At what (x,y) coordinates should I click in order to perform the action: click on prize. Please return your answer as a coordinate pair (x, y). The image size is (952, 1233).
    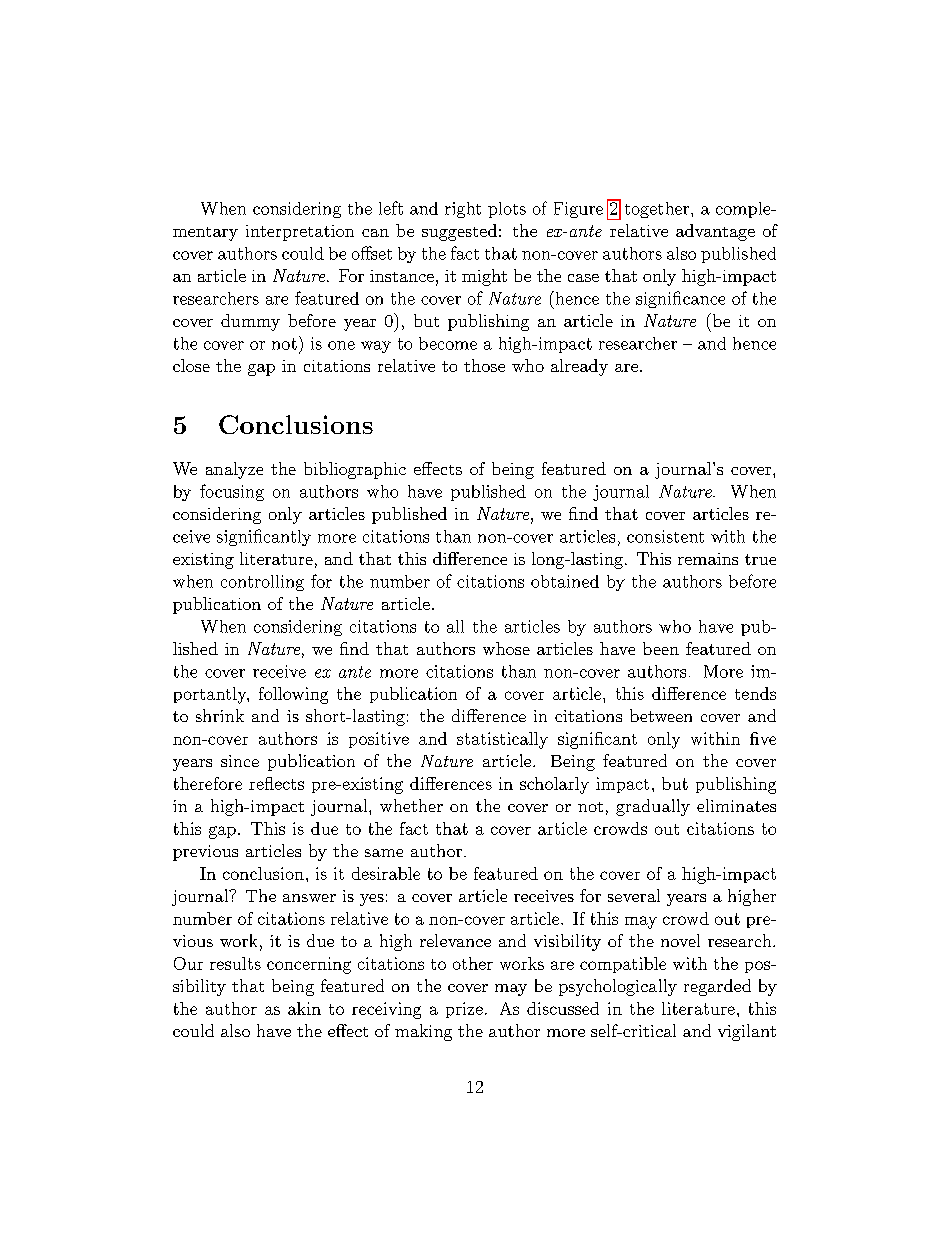
    Looking at the image, I should click on (464, 1010).
